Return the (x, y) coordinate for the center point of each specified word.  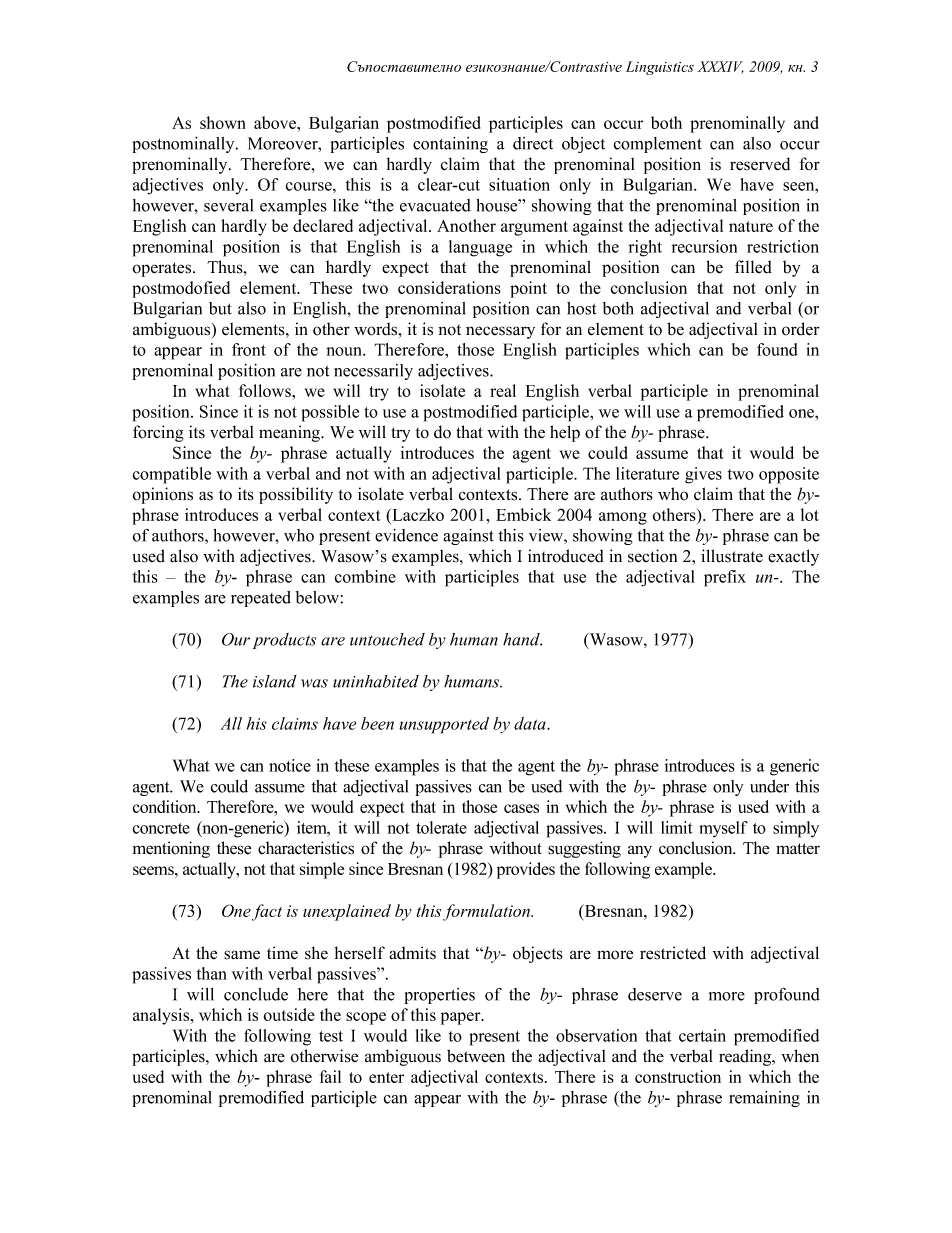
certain (702, 1035)
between (476, 1056)
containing (450, 145)
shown (223, 122)
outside (289, 1014)
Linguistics (660, 68)
